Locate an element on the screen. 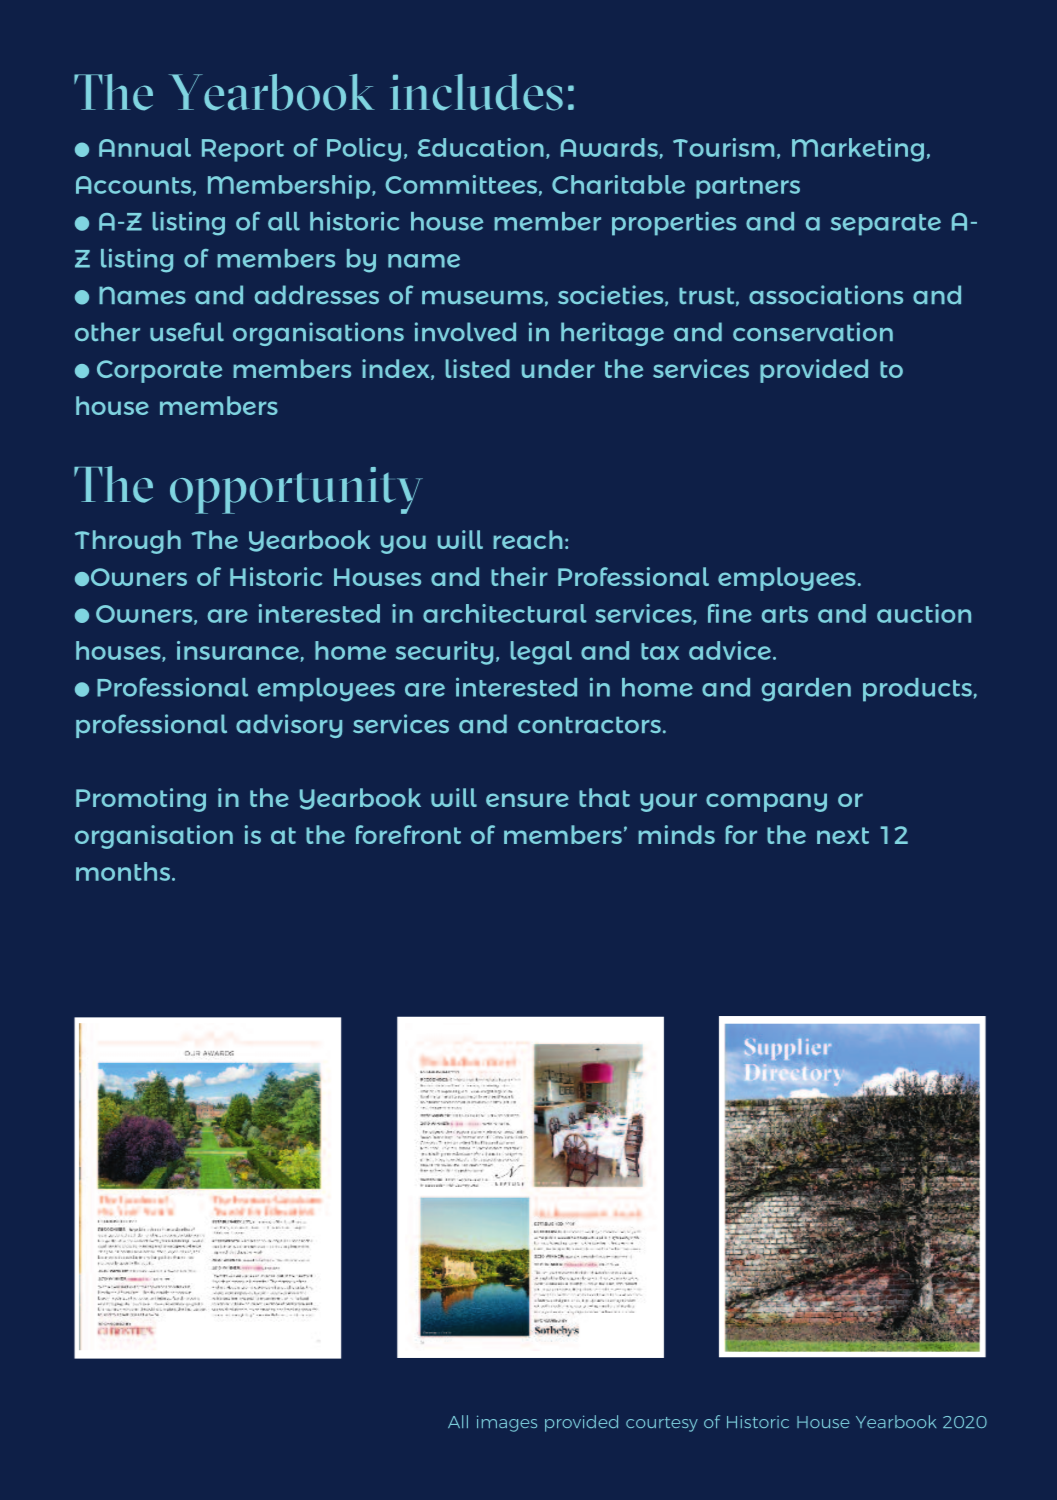 This screenshot has width=1057, height=1500. Report is located at coordinates (243, 150).
